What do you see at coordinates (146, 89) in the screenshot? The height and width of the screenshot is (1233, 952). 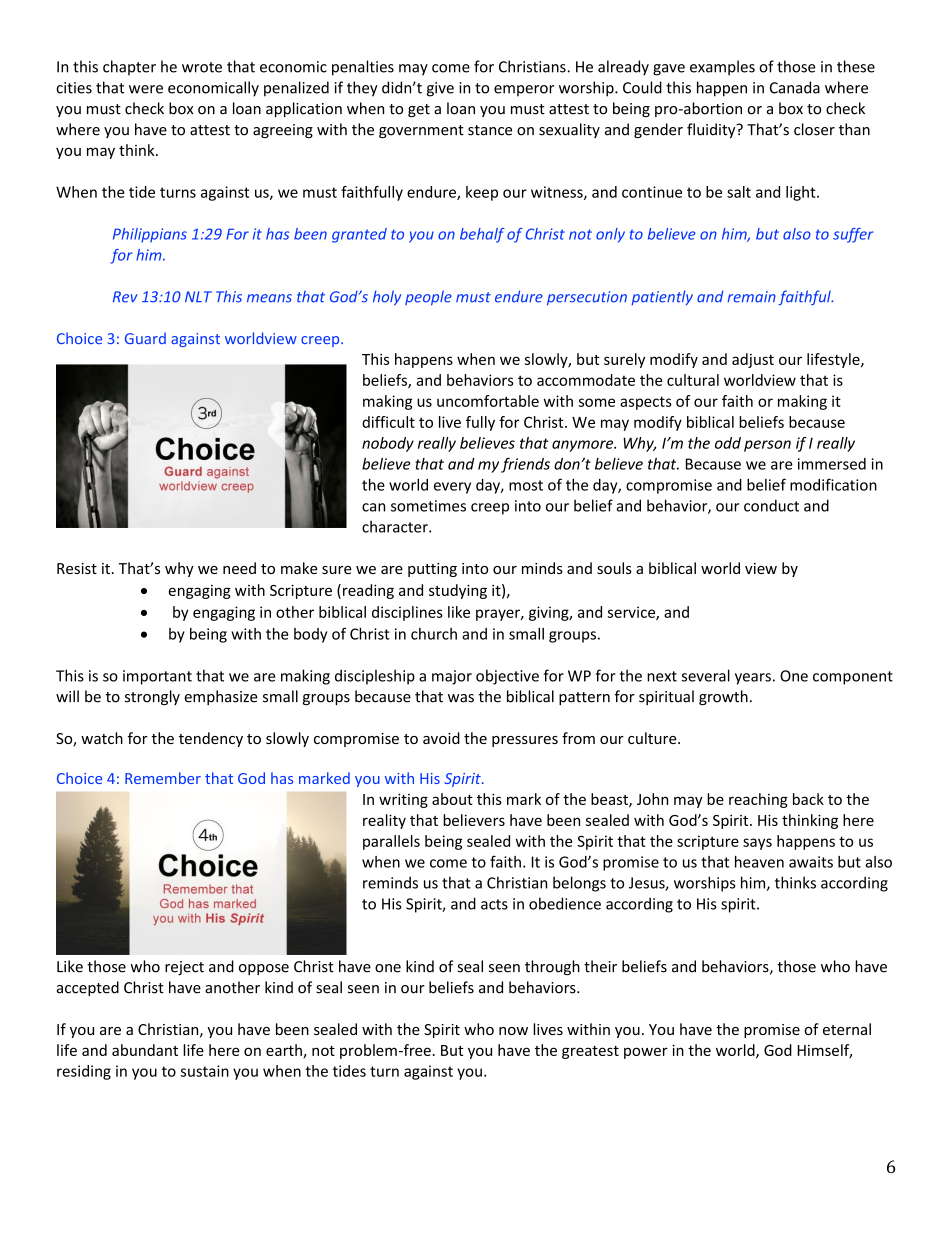 I see `were` at bounding box center [146, 89].
